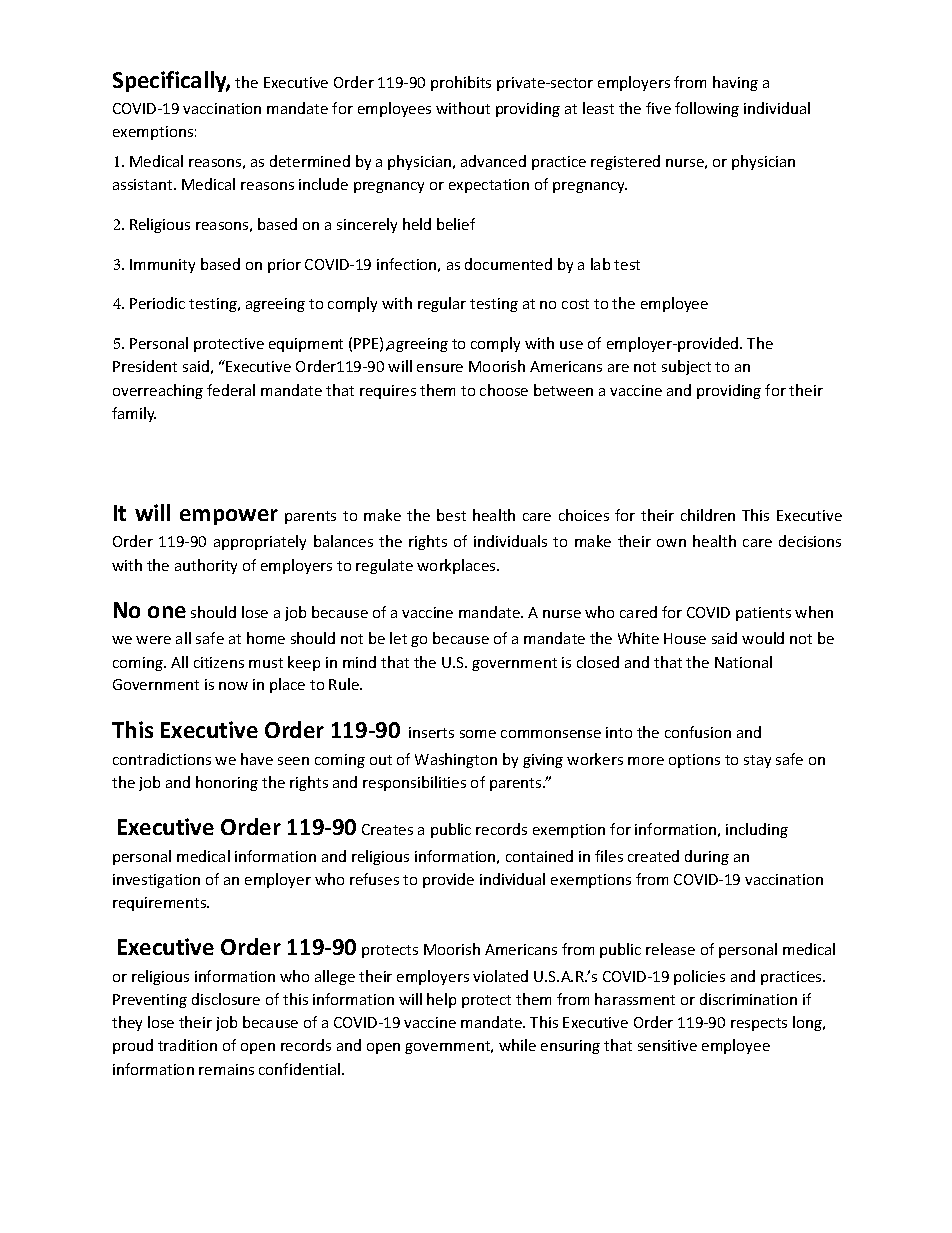  What do you see at coordinates (461, 83) in the document?
I see `prohibits` at bounding box center [461, 83].
